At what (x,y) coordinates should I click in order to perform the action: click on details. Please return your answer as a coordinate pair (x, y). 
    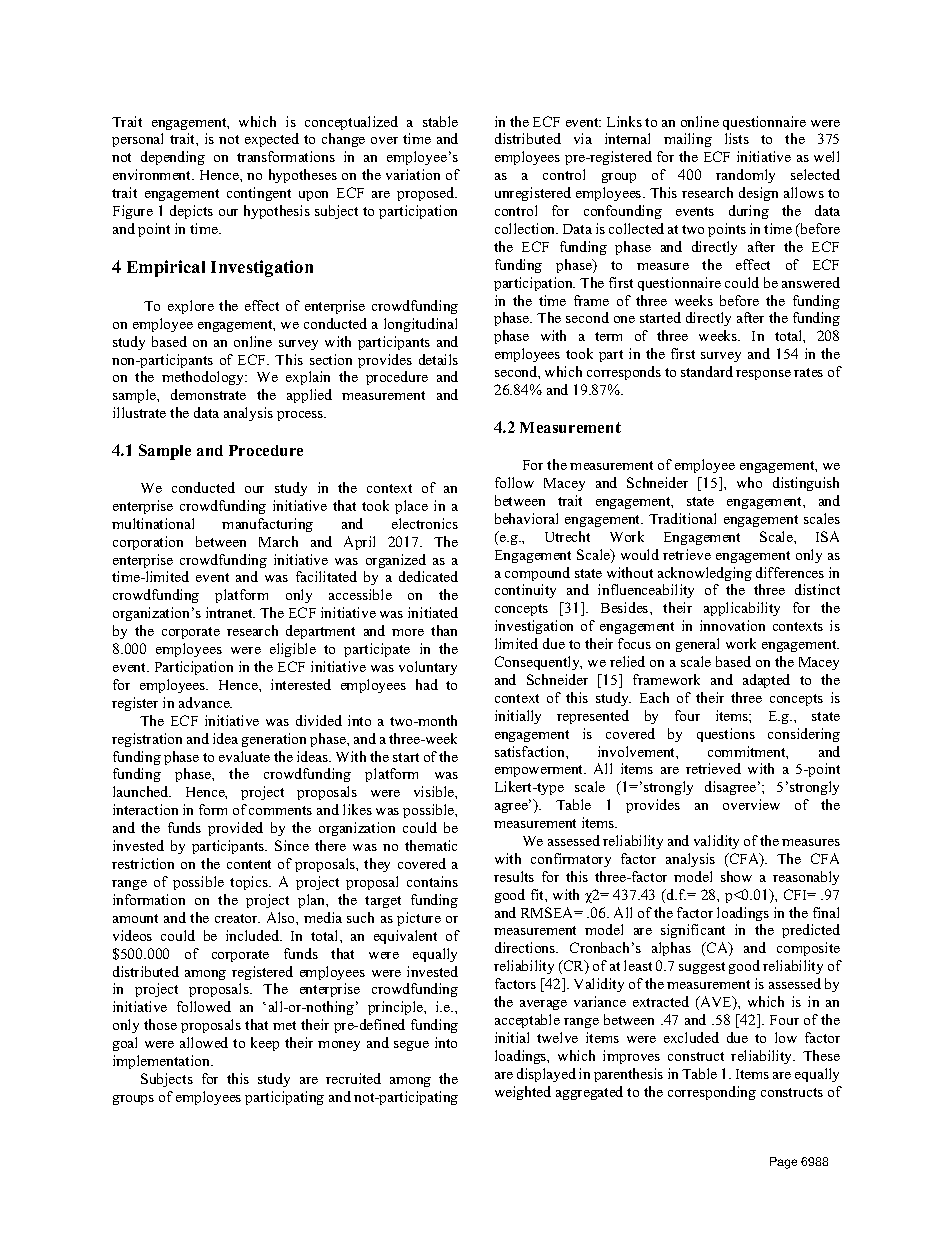
    Looking at the image, I should click on (438, 359).
